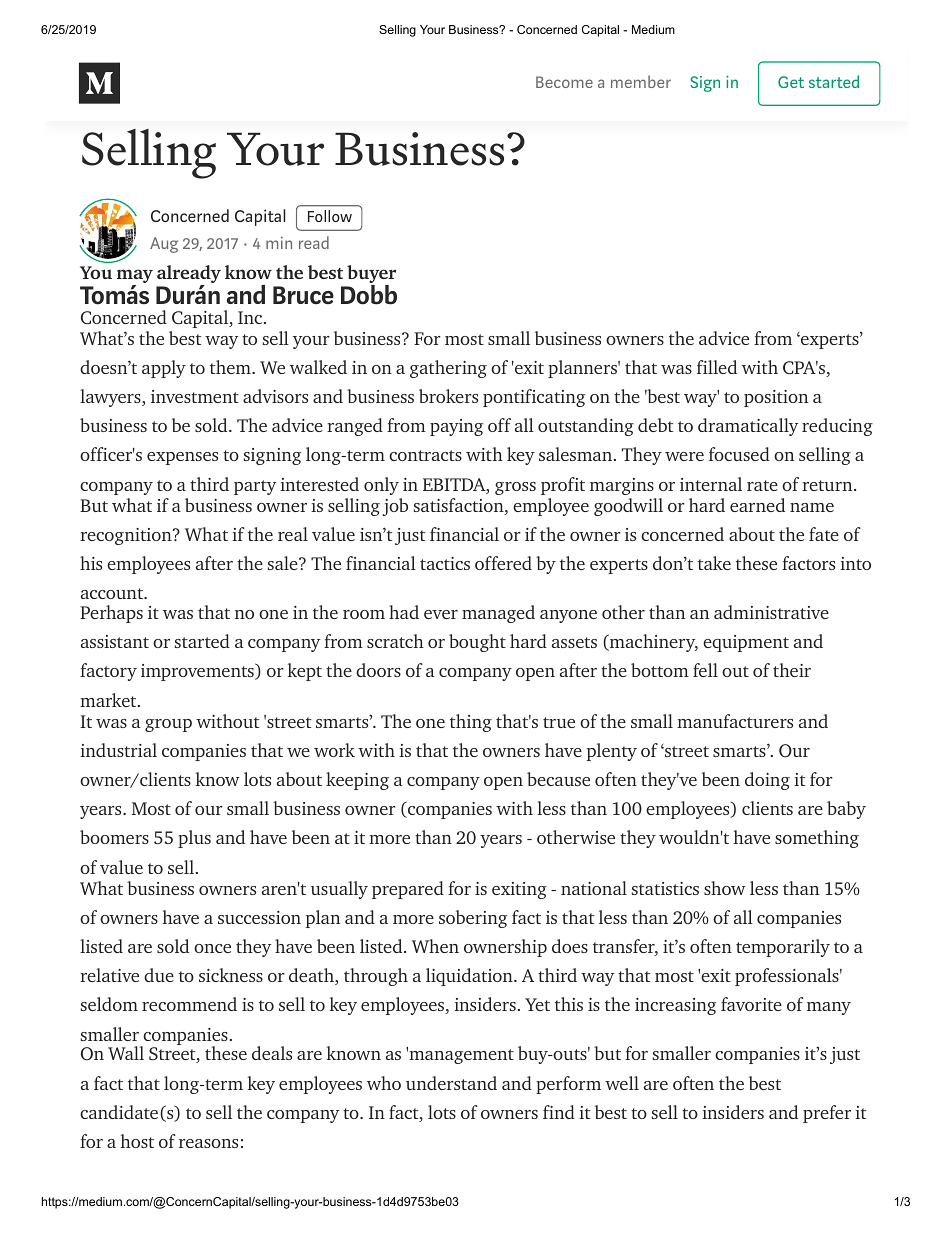 Image resolution: width=952 pixels, height=1233 pixels. Describe the element at coordinates (194, 839) in the document. I see `plus` at that location.
